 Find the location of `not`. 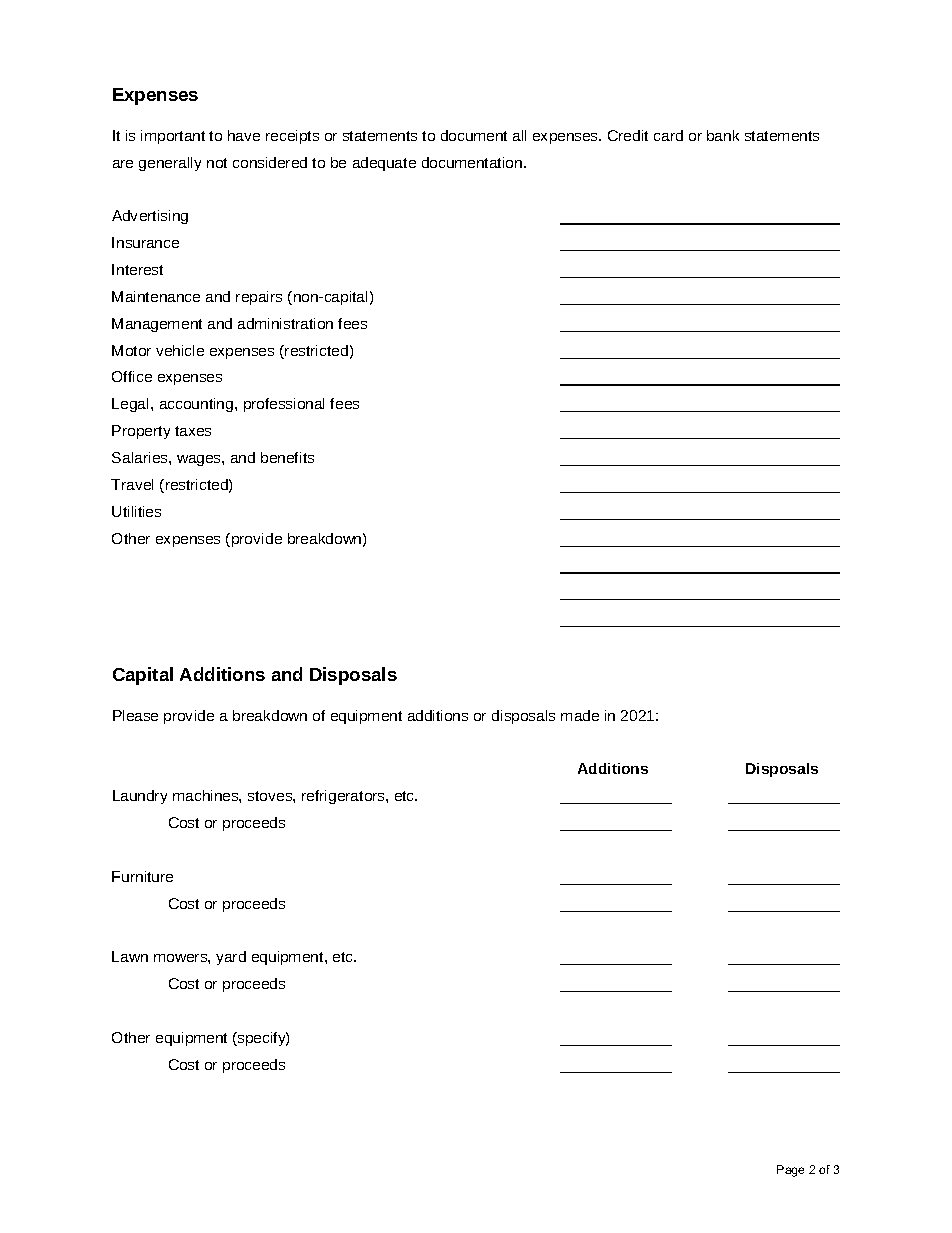

not is located at coordinates (217, 163).
